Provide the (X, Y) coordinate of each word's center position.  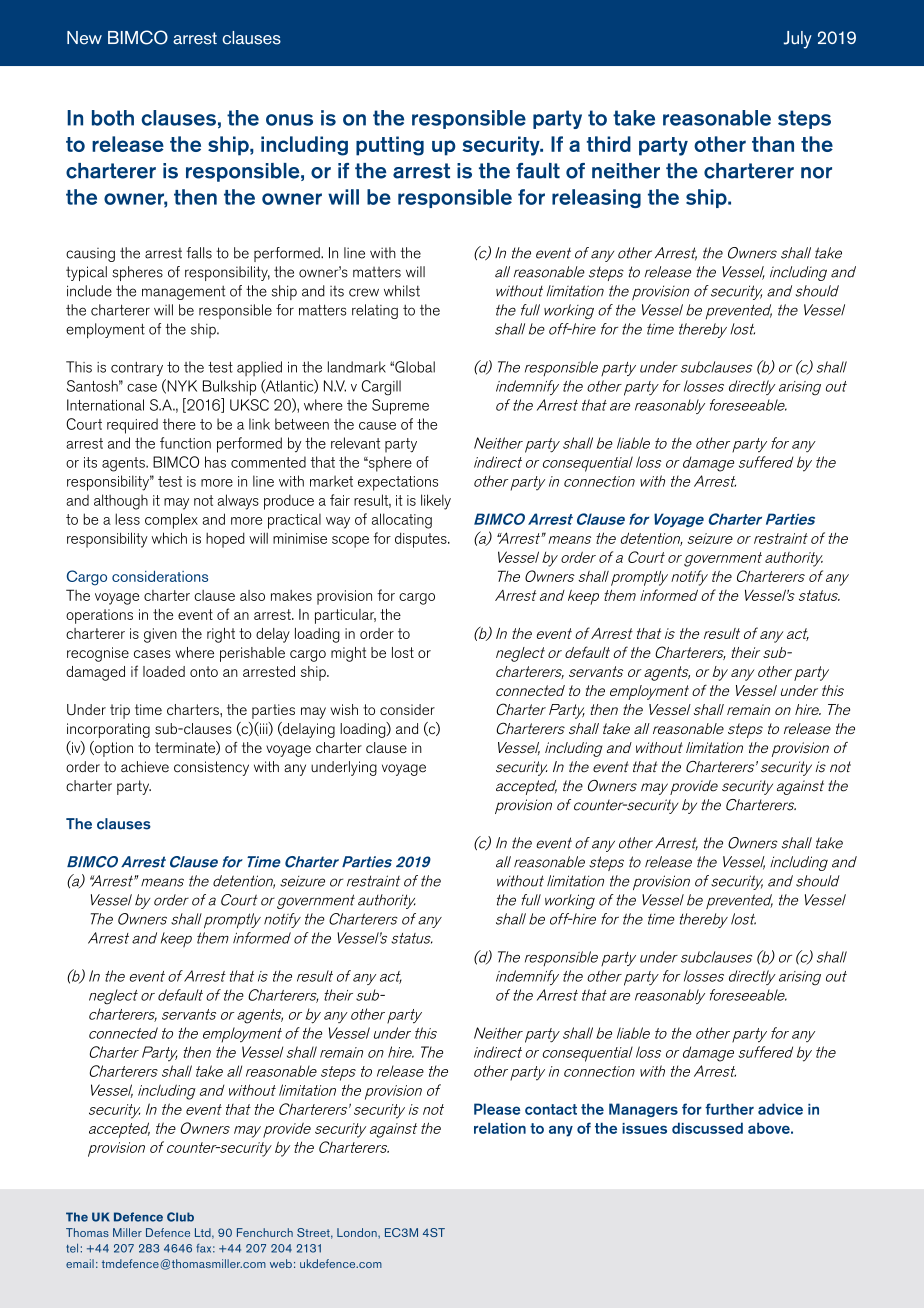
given (160, 635)
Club (180, 1217)
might (348, 654)
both (113, 118)
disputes (422, 540)
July (798, 40)
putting (390, 146)
